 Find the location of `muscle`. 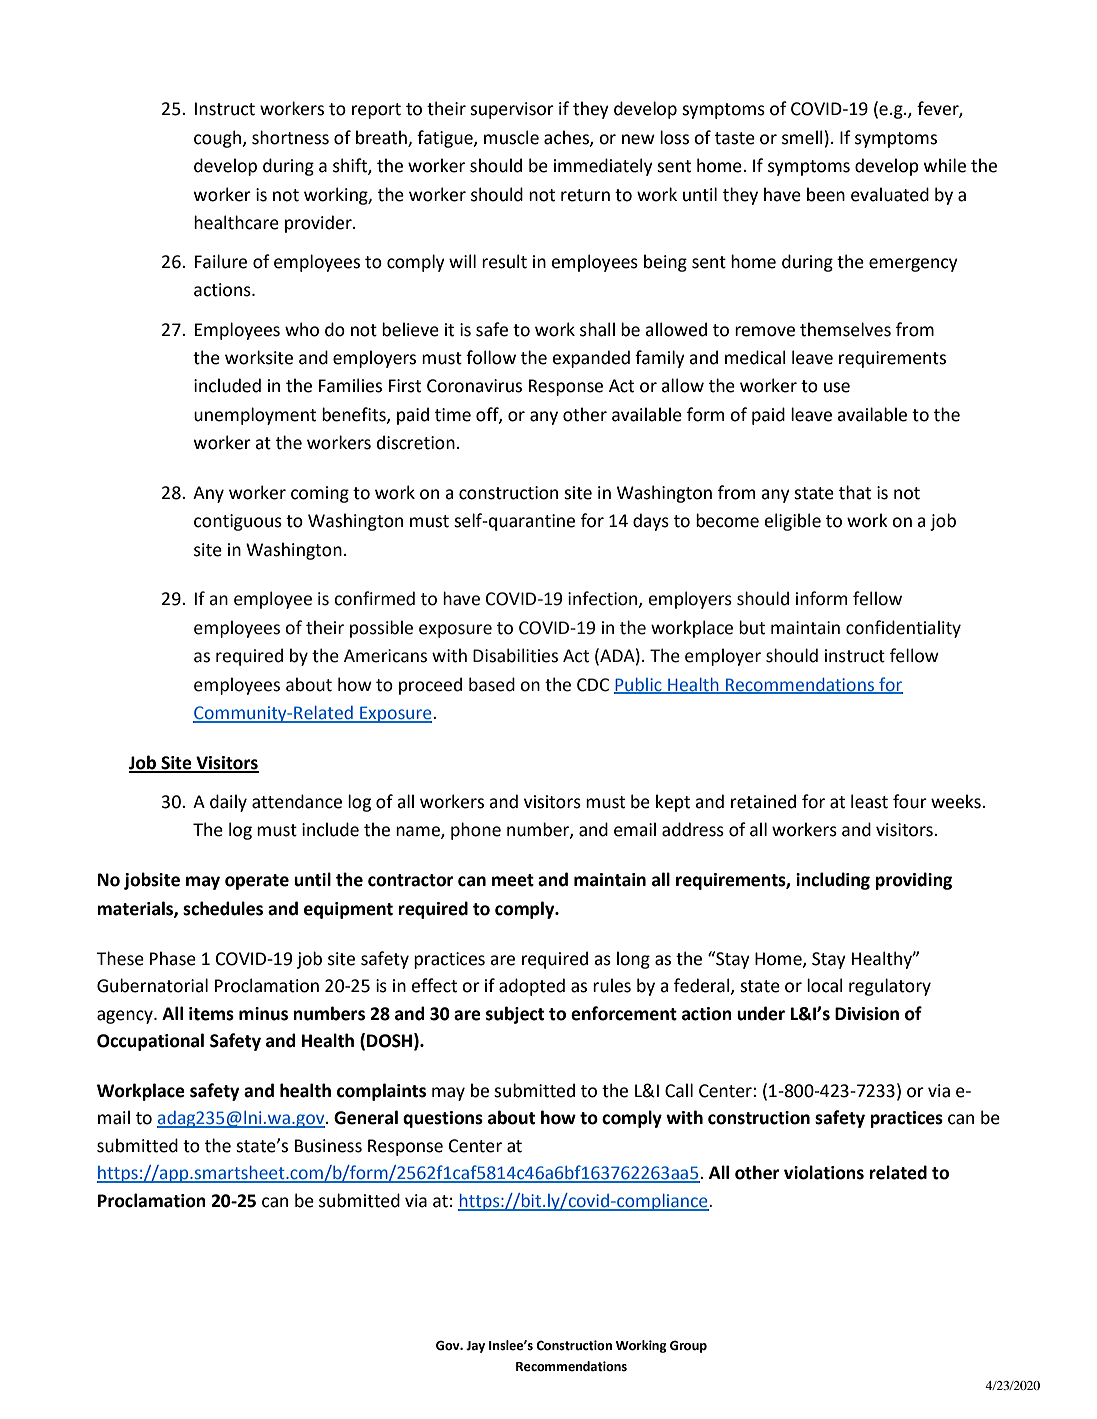

muscle is located at coordinates (511, 137).
